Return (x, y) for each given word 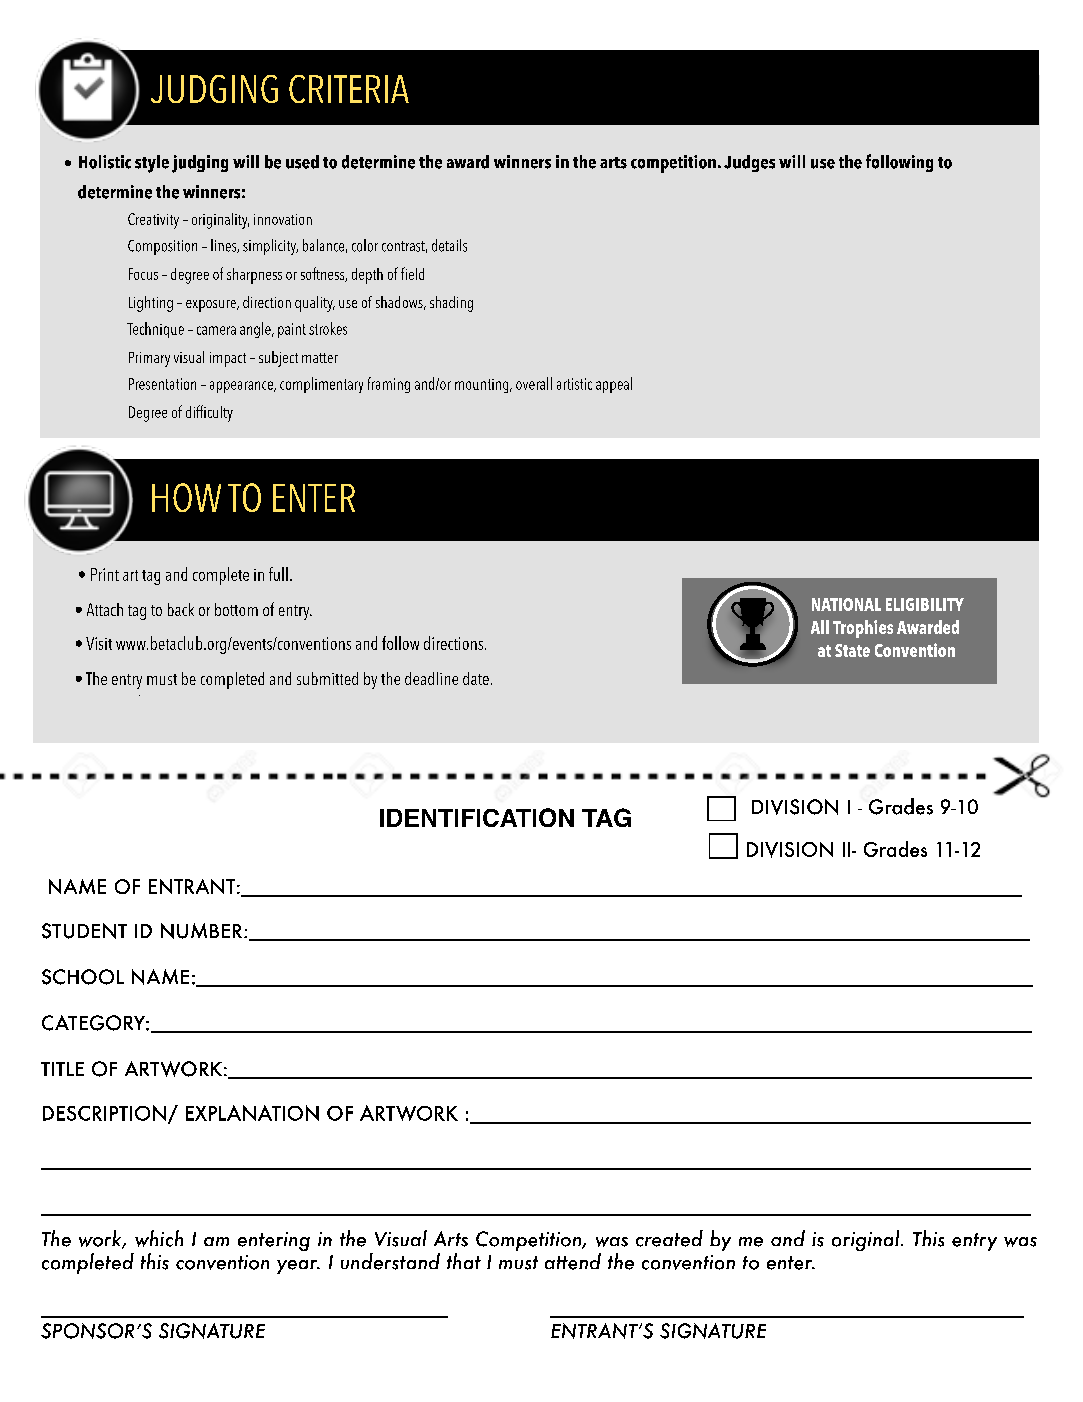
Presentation (162, 384)
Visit (99, 643)
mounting (483, 386)
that (464, 1261)
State (852, 650)
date (476, 678)
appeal (614, 385)
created (669, 1238)
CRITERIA (349, 89)
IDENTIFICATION (477, 817)
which (159, 1238)
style (152, 164)
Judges (749, 163)
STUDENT (84, 931)
